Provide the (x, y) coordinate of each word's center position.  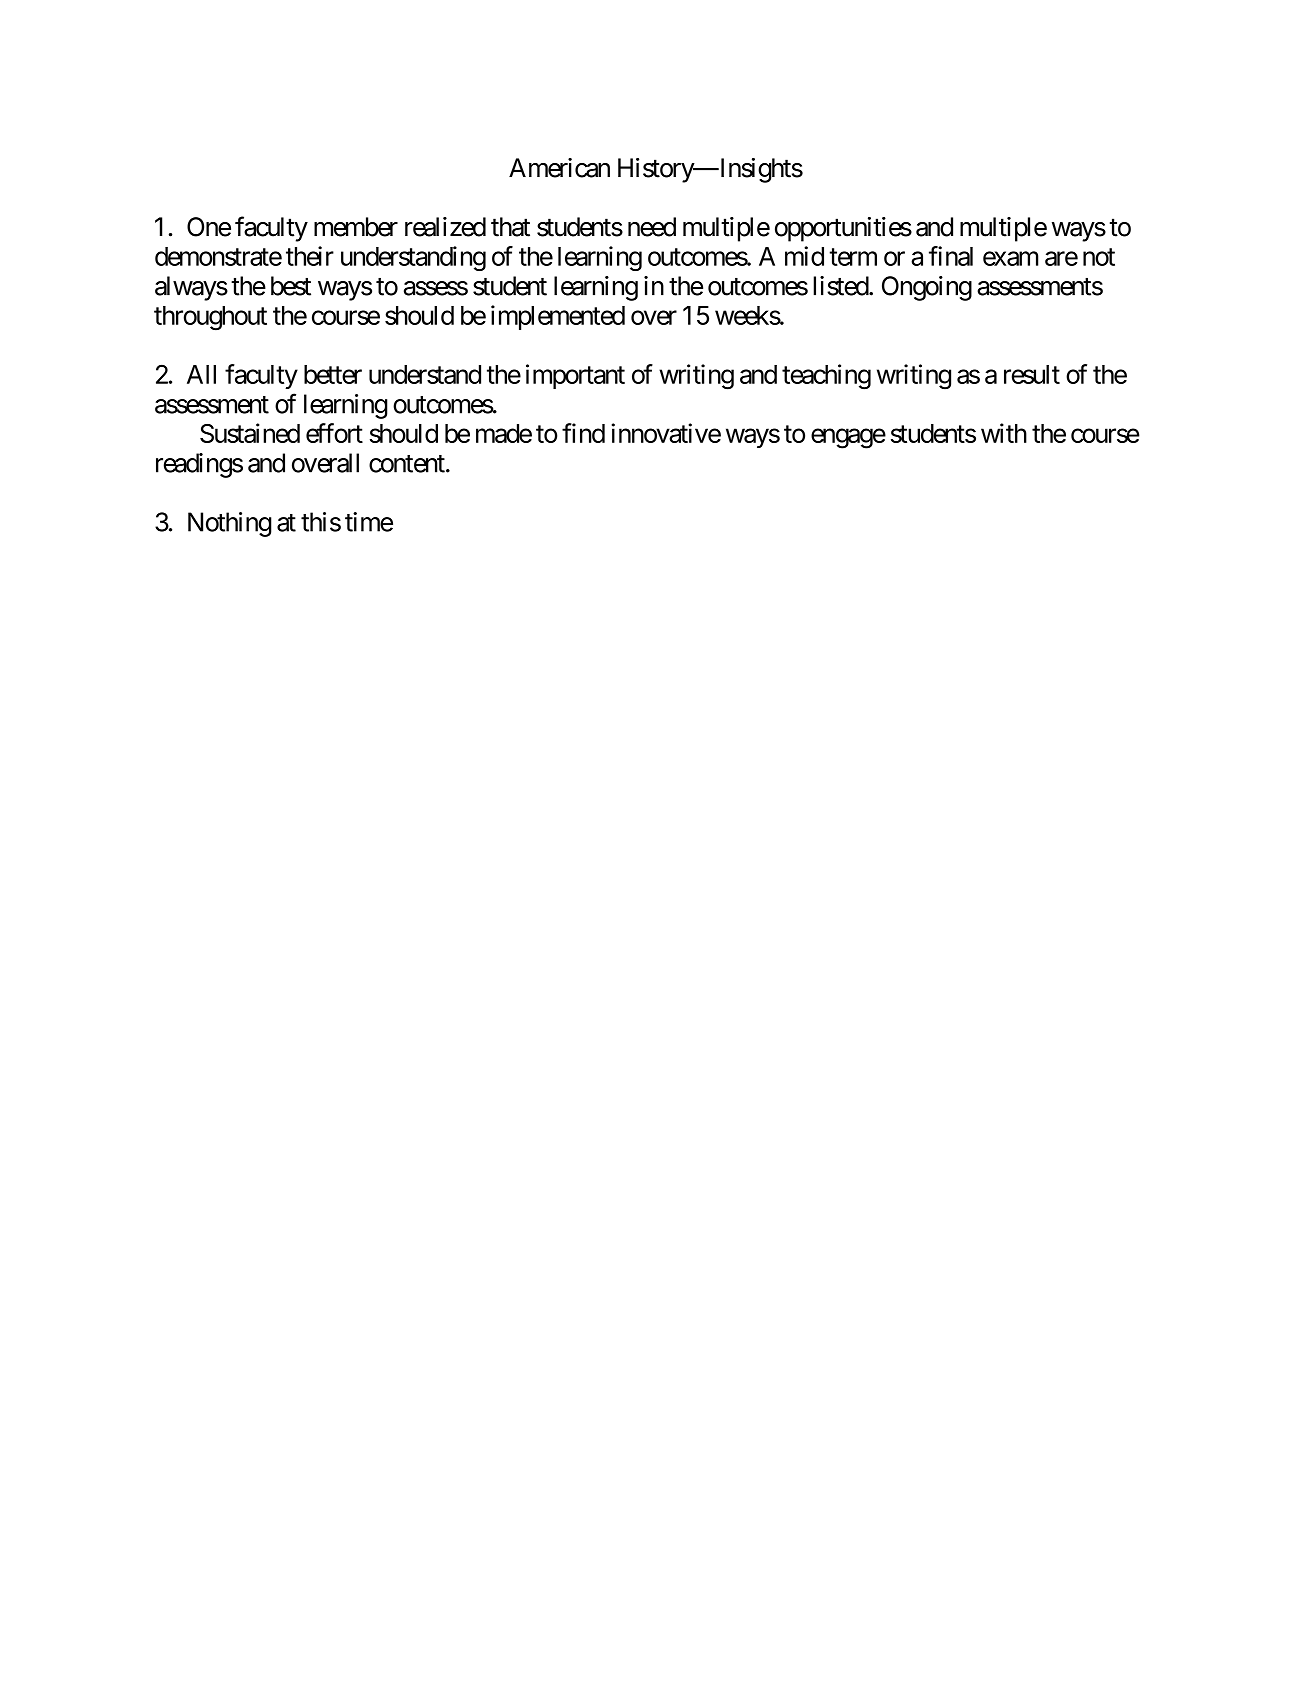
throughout (210, 318)
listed (841, 286)
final (951, 256)
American (559, 168)
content (407, 464)
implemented (558, 317)
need (652, 227)
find (583, 433)
